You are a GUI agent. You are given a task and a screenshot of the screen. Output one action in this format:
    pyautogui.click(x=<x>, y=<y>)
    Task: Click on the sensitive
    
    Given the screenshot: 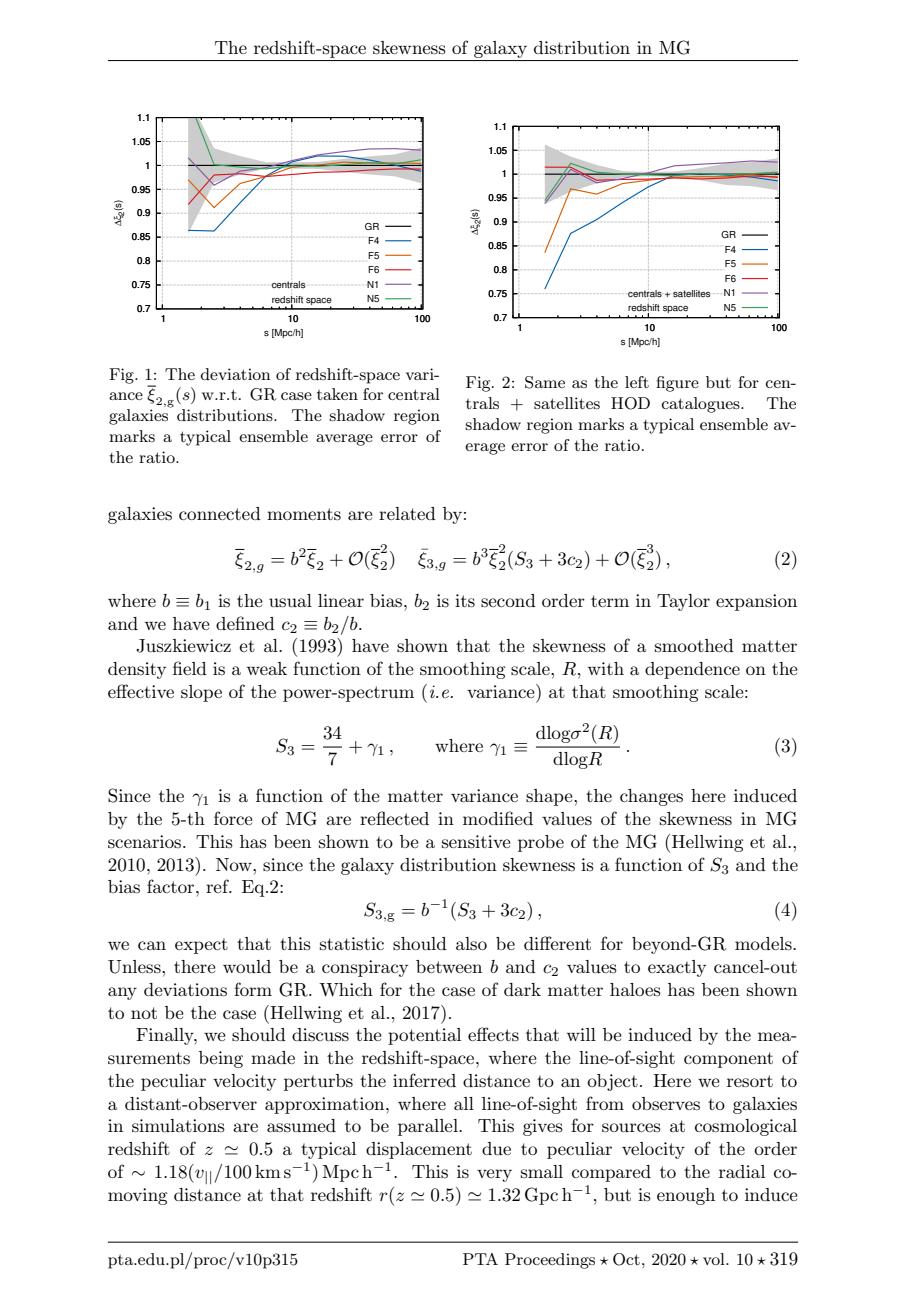 What is the action you would take?
    pyautogui.click(x=476, y=842)
